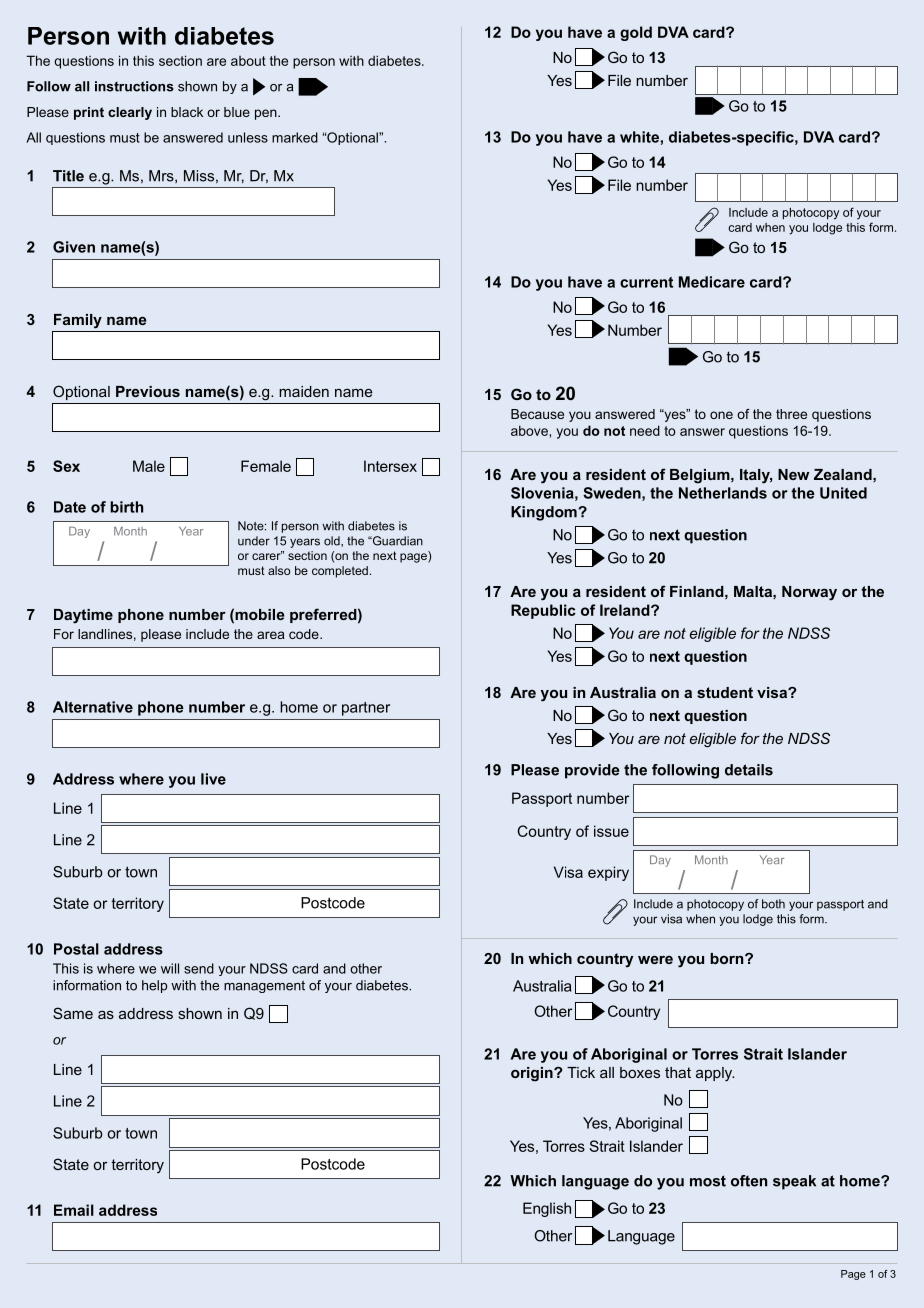 This screenshot has width=924, height=1308. Describe the element at coordinates (712, 282) in the screenshot. I see `Medicare` at that location.
